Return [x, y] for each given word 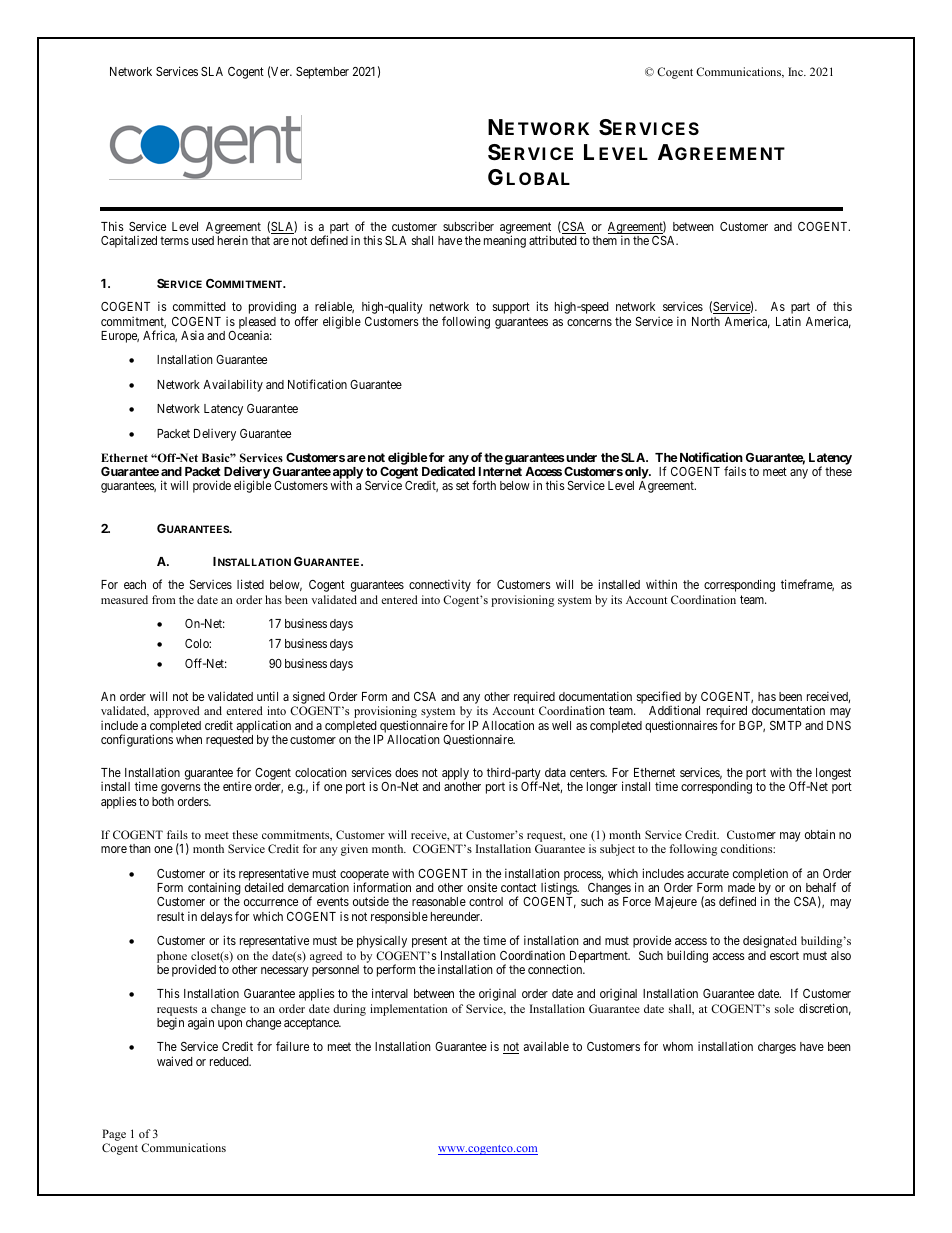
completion [760, 874]
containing [214, 890]
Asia [192, 335]
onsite [482, 887]
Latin [788, 321]
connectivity [440, 585]
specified [659, 699]
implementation [409, 1010]
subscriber [468, 226]
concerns [589, 322]
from [164, 599]
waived [174, 1061]
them [604, 240]
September [322, 73]
